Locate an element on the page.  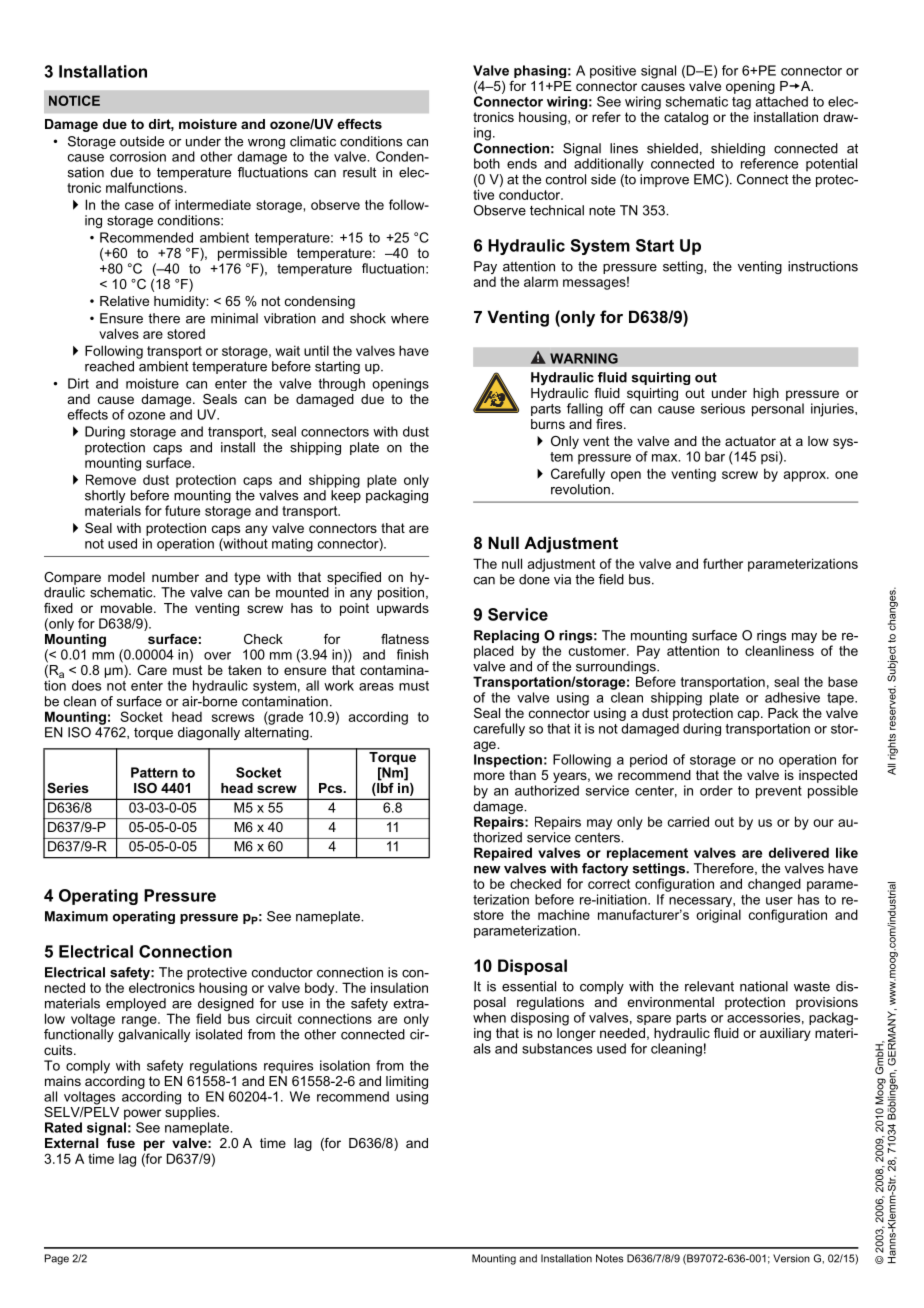
both is located at coordinates (487, 163).
